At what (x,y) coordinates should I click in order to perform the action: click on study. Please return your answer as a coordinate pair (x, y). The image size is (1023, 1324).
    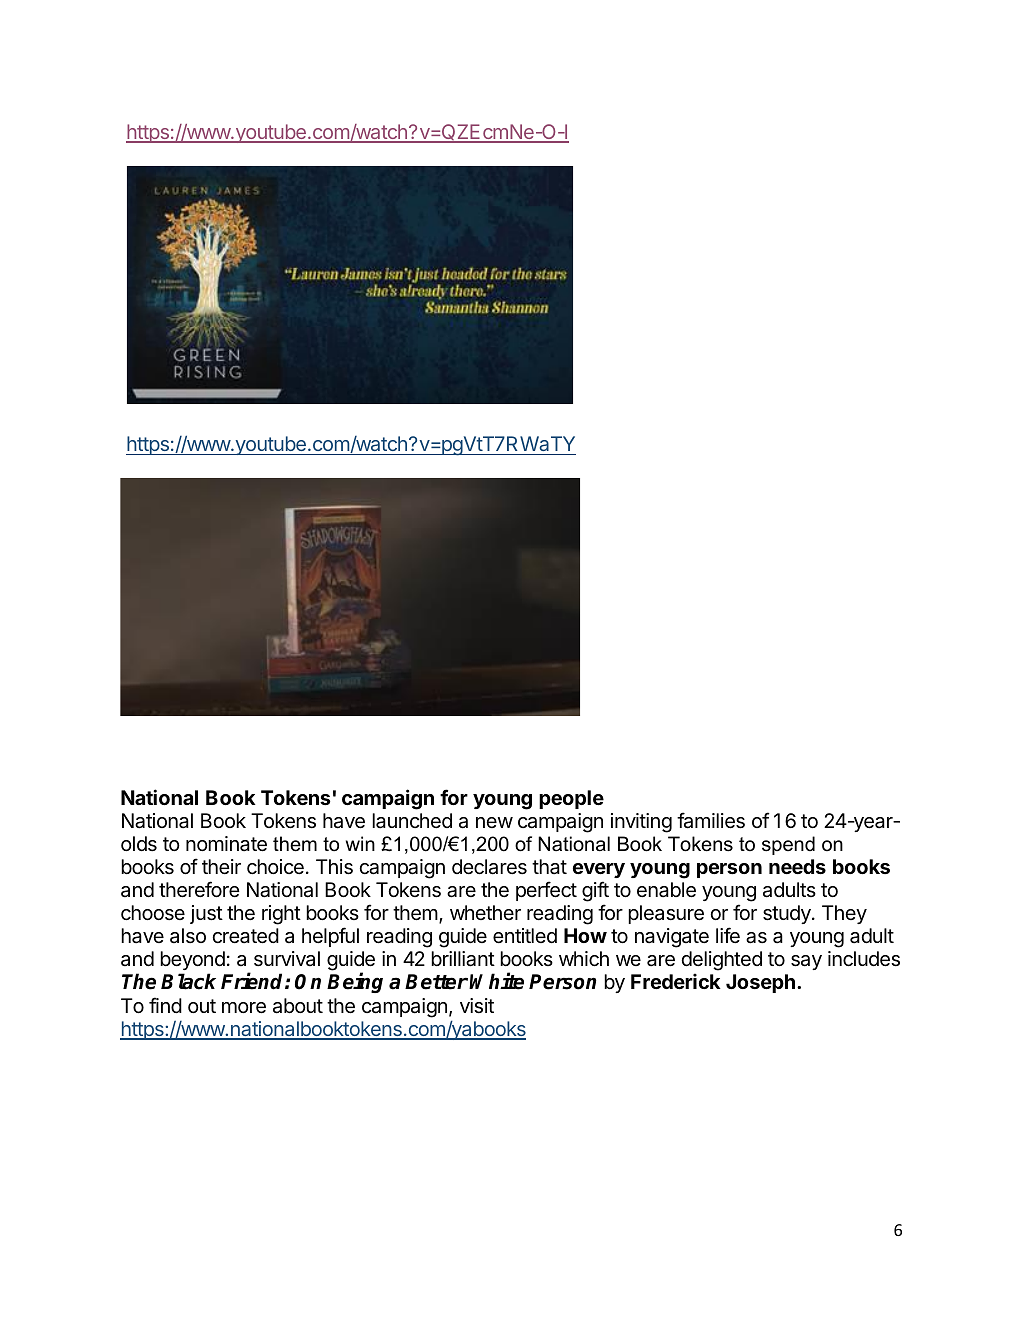
    Looking at the image, I should click on (788, 914).
